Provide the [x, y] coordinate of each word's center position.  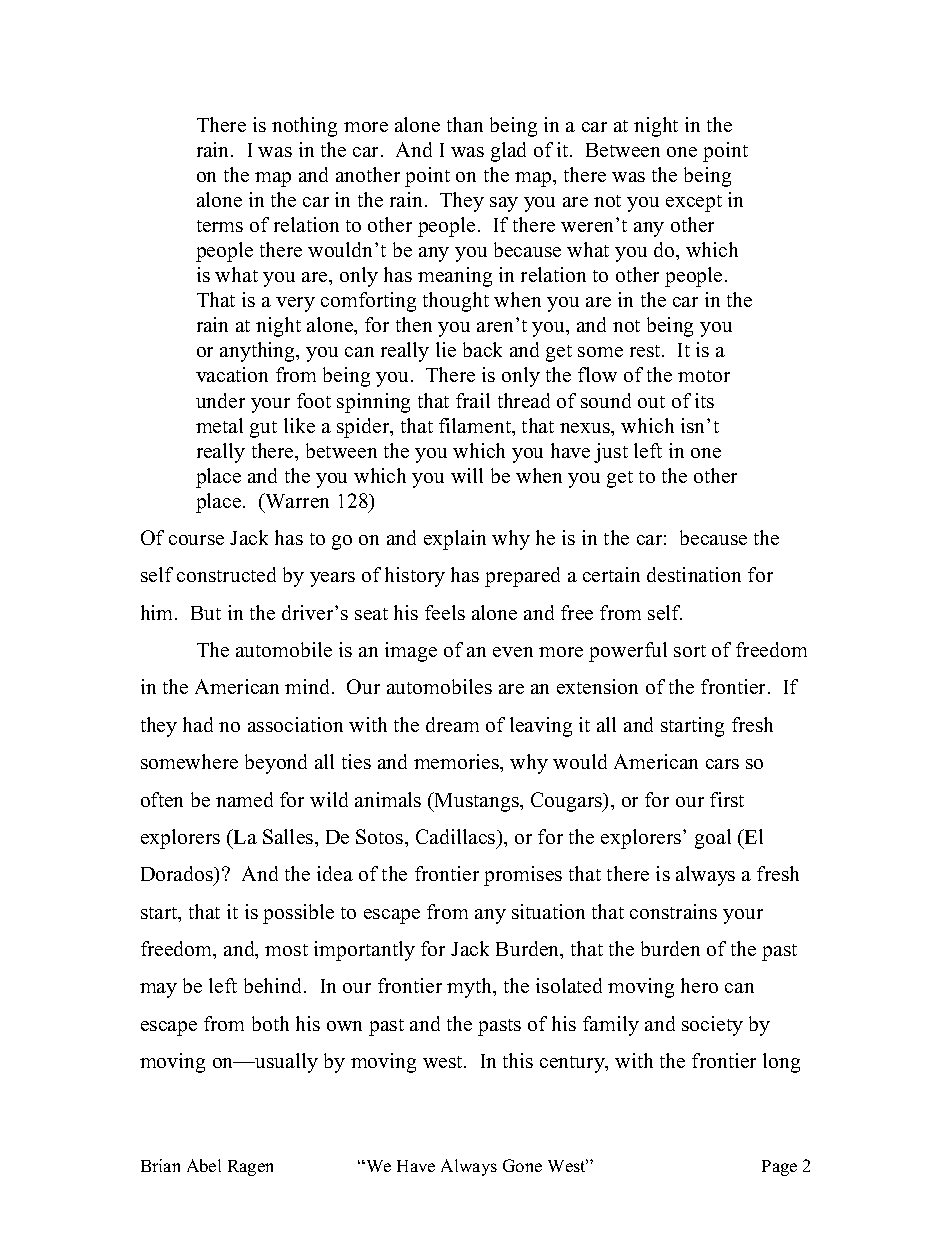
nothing [304, 127]
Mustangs [477, 802]
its [704, 400]
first [727, 799]
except [694, 203]
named [244, 799]
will [467, 475]
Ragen [250, 1168]
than [465, 124]
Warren [296, 500]
